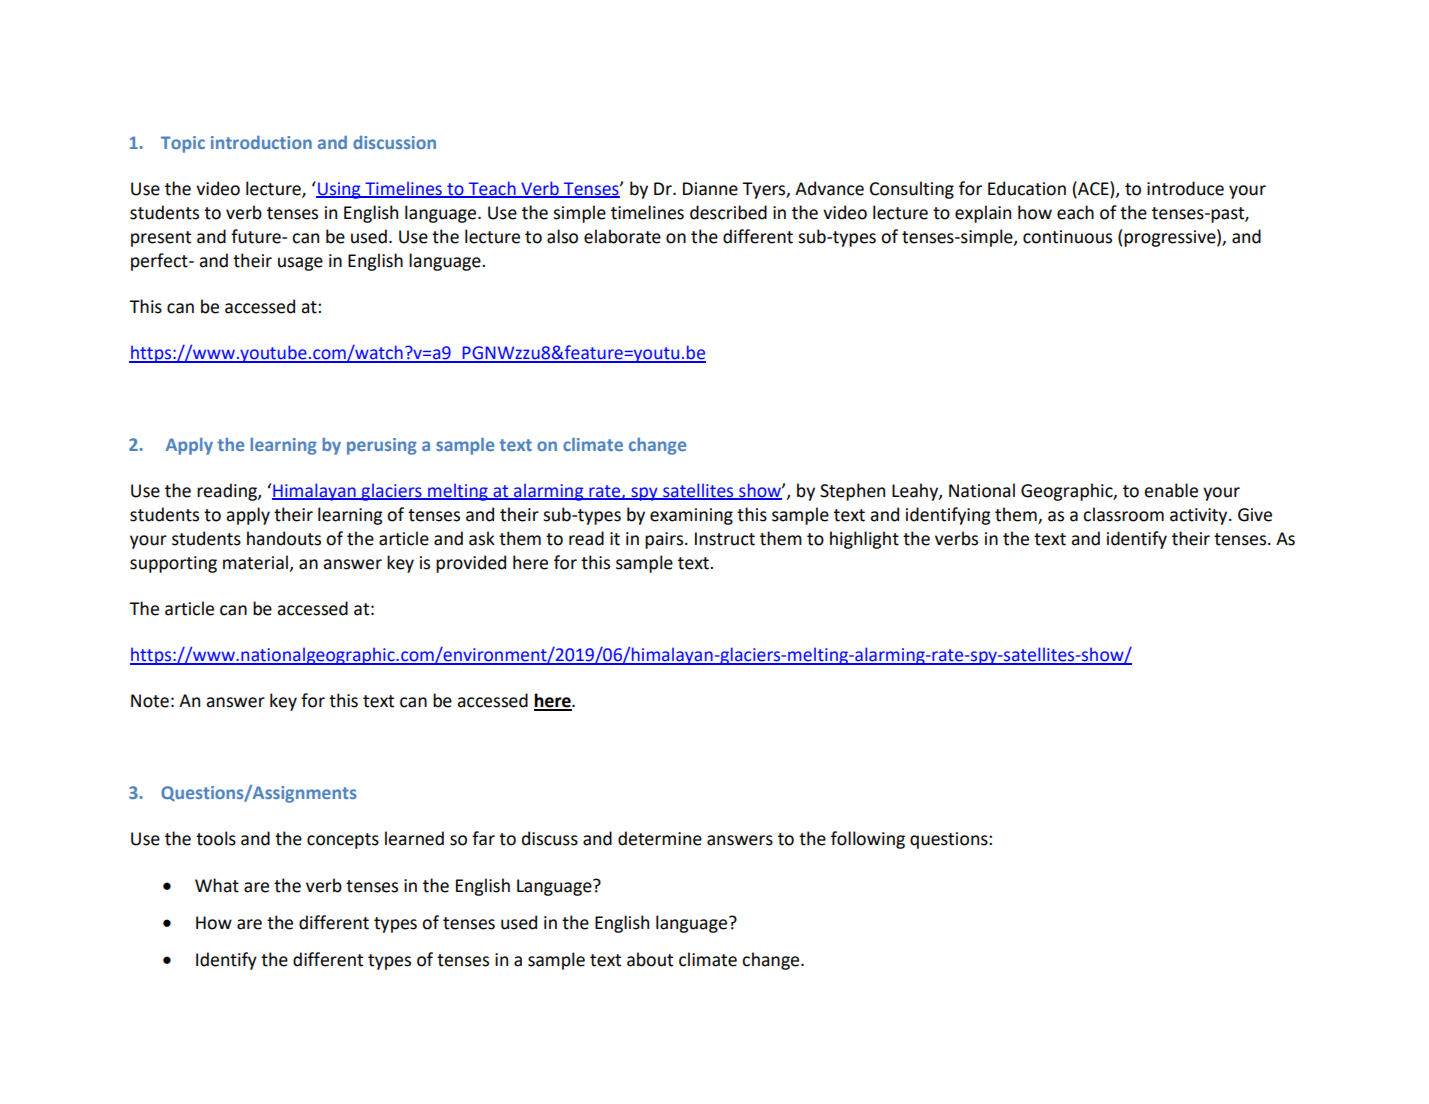 Image resolution: width=1429 pixels, height=1104 pixels. What do you see at coordinates (650, 959) in the page?
I see `about` at bounding box center [650, 959].
